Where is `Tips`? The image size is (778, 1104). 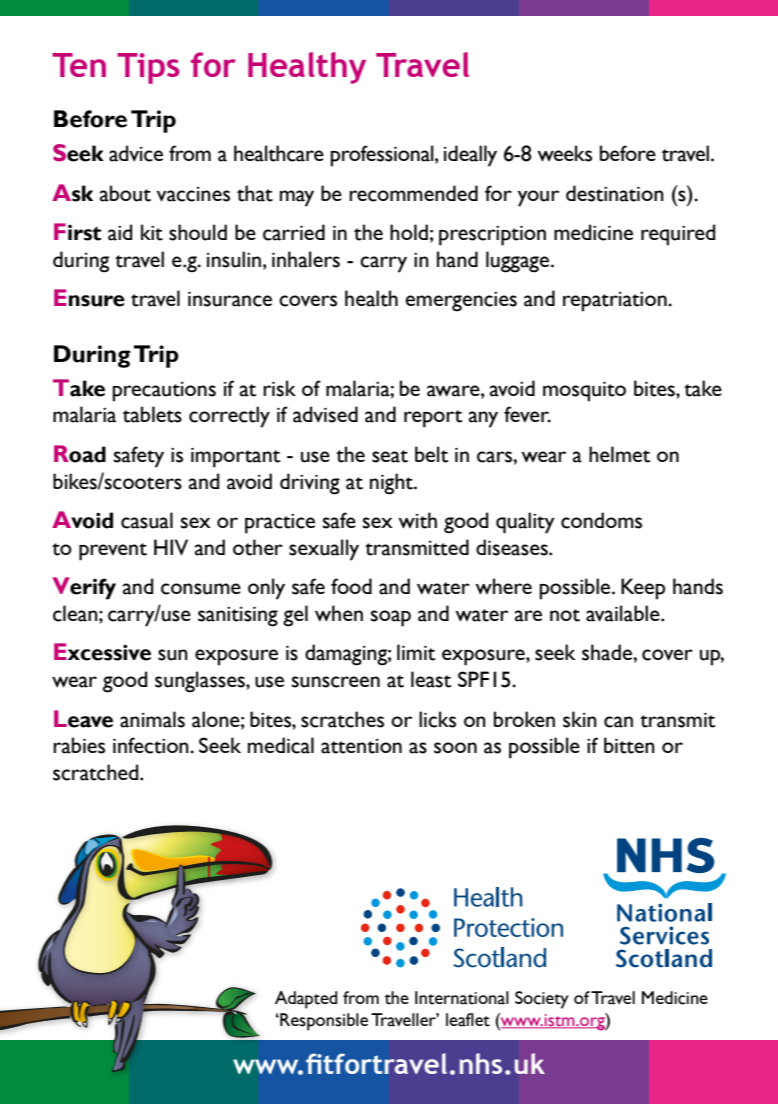 Tips is located at coordinates (148, 68).
